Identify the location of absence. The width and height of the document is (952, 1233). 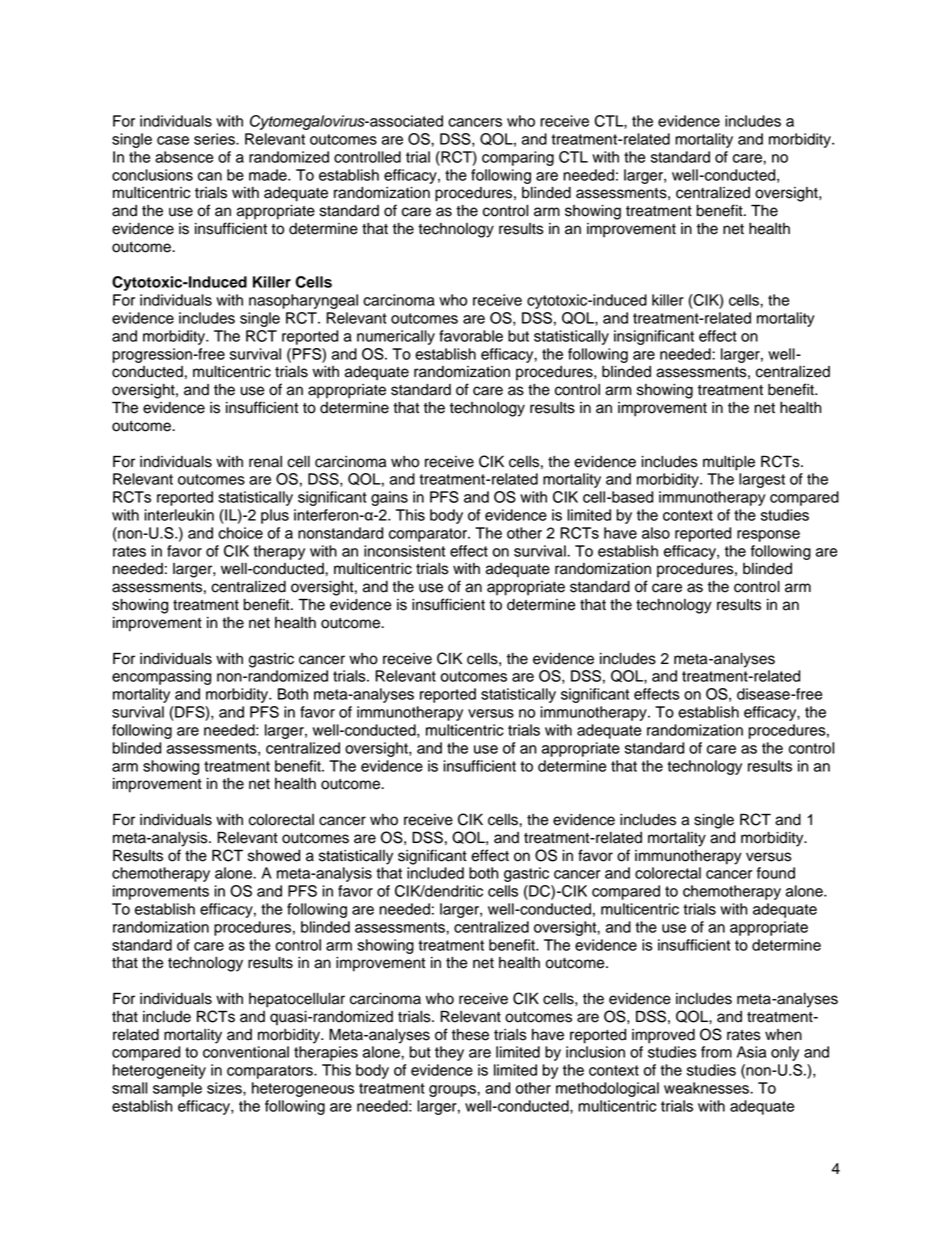
(184, 157).
